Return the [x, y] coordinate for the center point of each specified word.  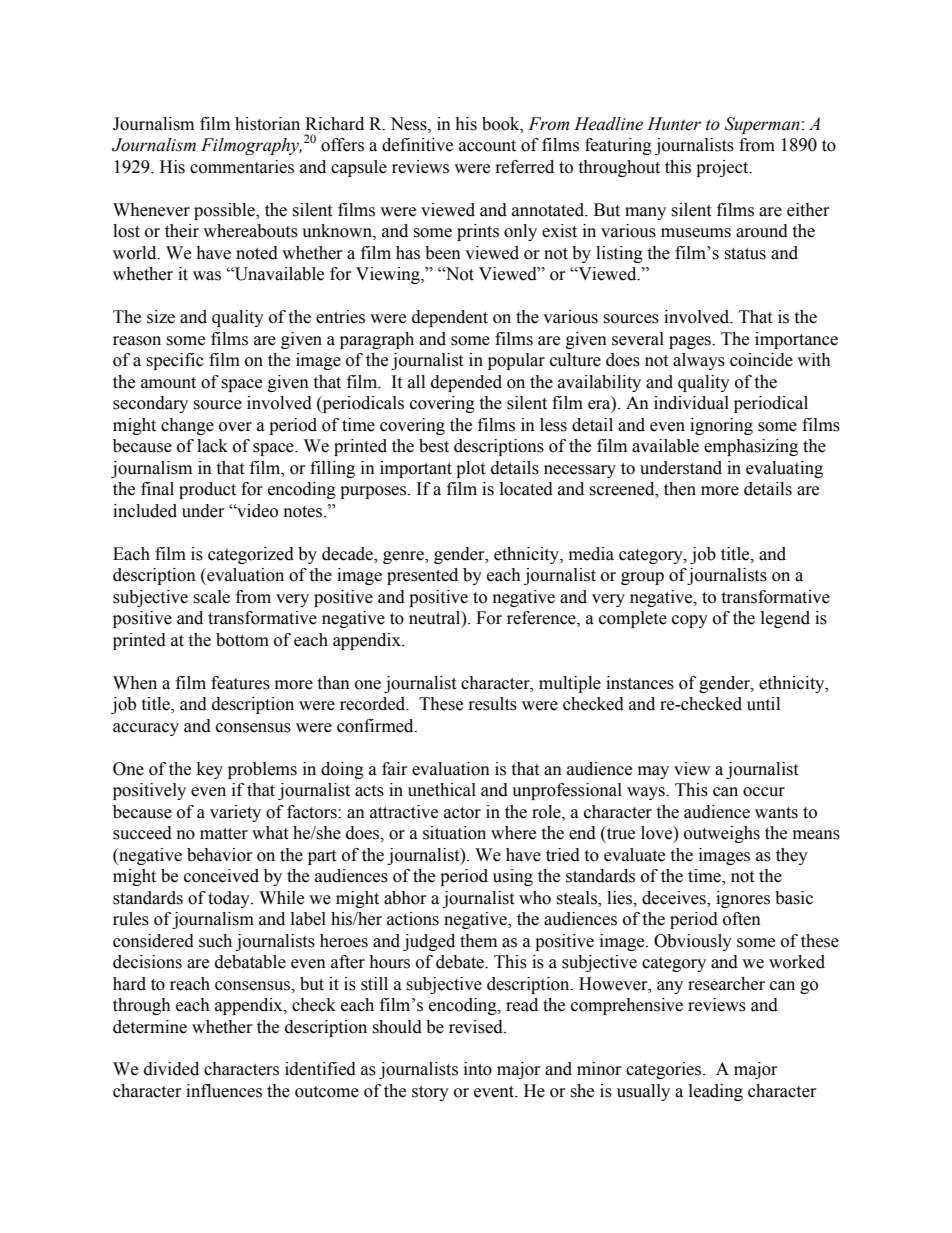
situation [454, 833]
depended [466, 383]
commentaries [242, 167]
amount [168, 383]
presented [422, 576]
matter [224, 834]
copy [690, 621]
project [723, 168]
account [487, 146]
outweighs [722, 834]
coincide [761, 360]
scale [211, 597]
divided [171, 1069]
